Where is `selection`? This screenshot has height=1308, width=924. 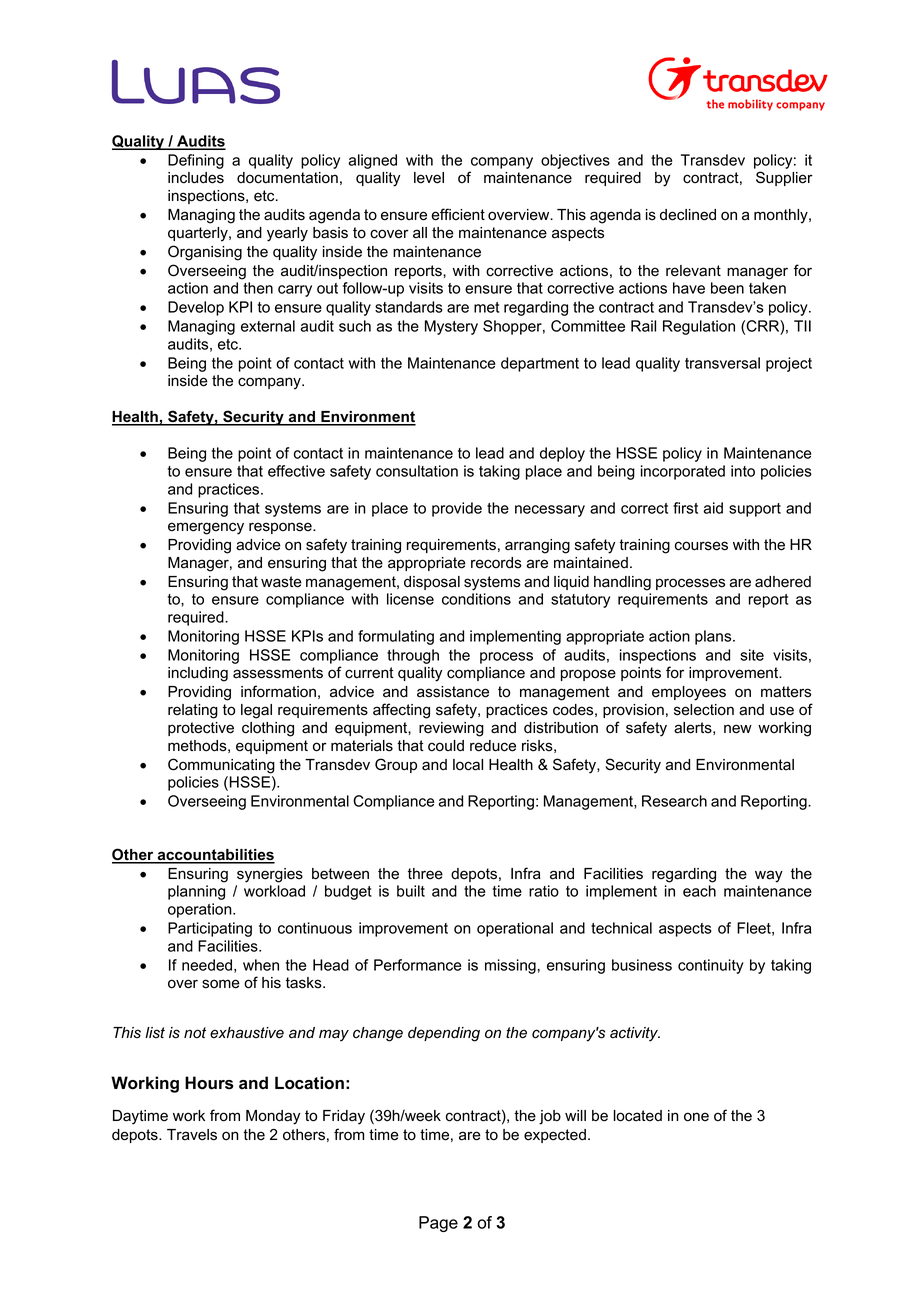 selection is located at coordinates (704, 710).
